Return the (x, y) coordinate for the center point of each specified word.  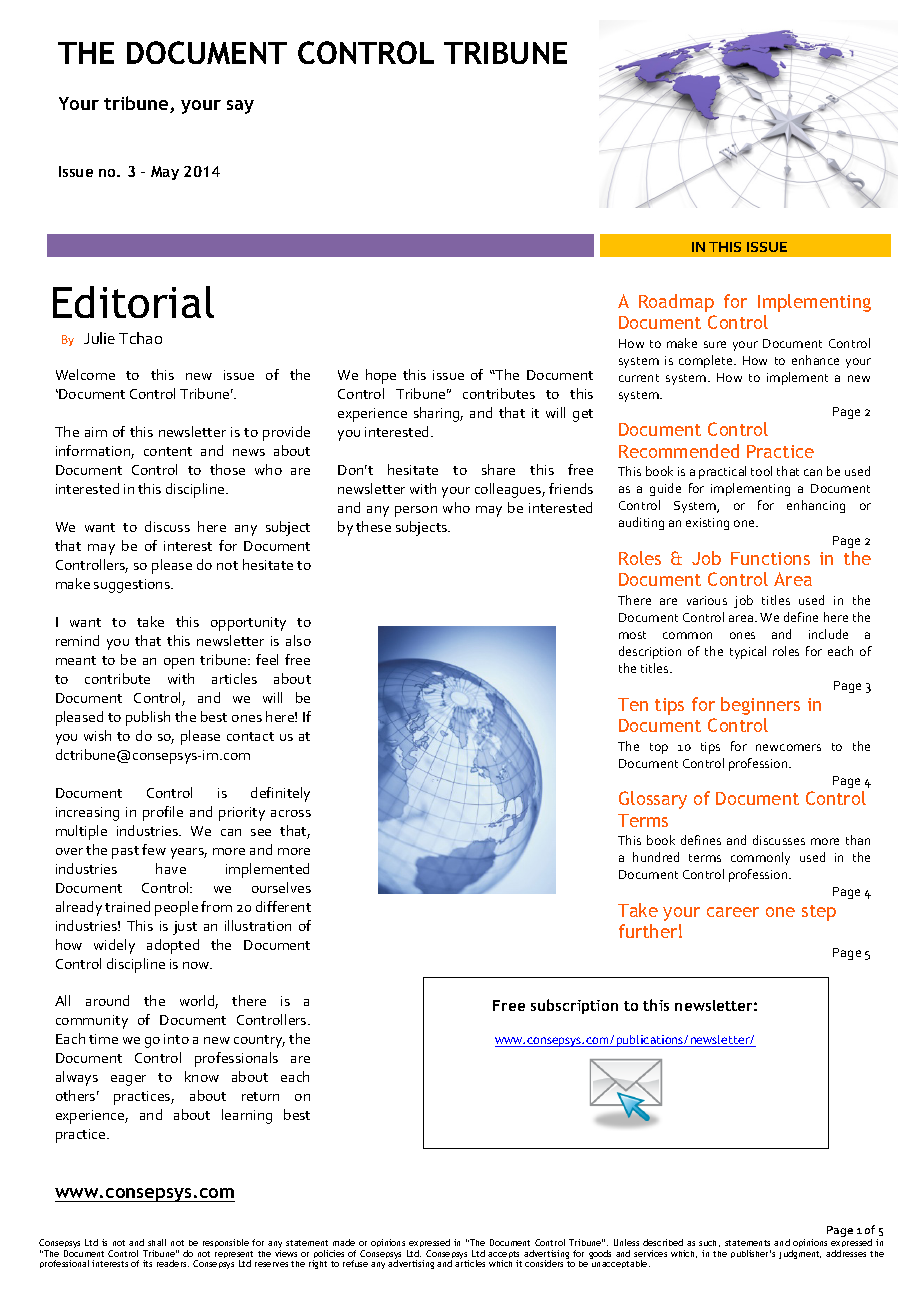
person (416, 511)
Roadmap (676, 303)
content (168, 451)
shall (157, 1242)
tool (761, 471)
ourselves (281, 887)
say (240, 107)
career (733, 912)
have (171, 868)
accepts (503, 1256)
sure (715, 344)
